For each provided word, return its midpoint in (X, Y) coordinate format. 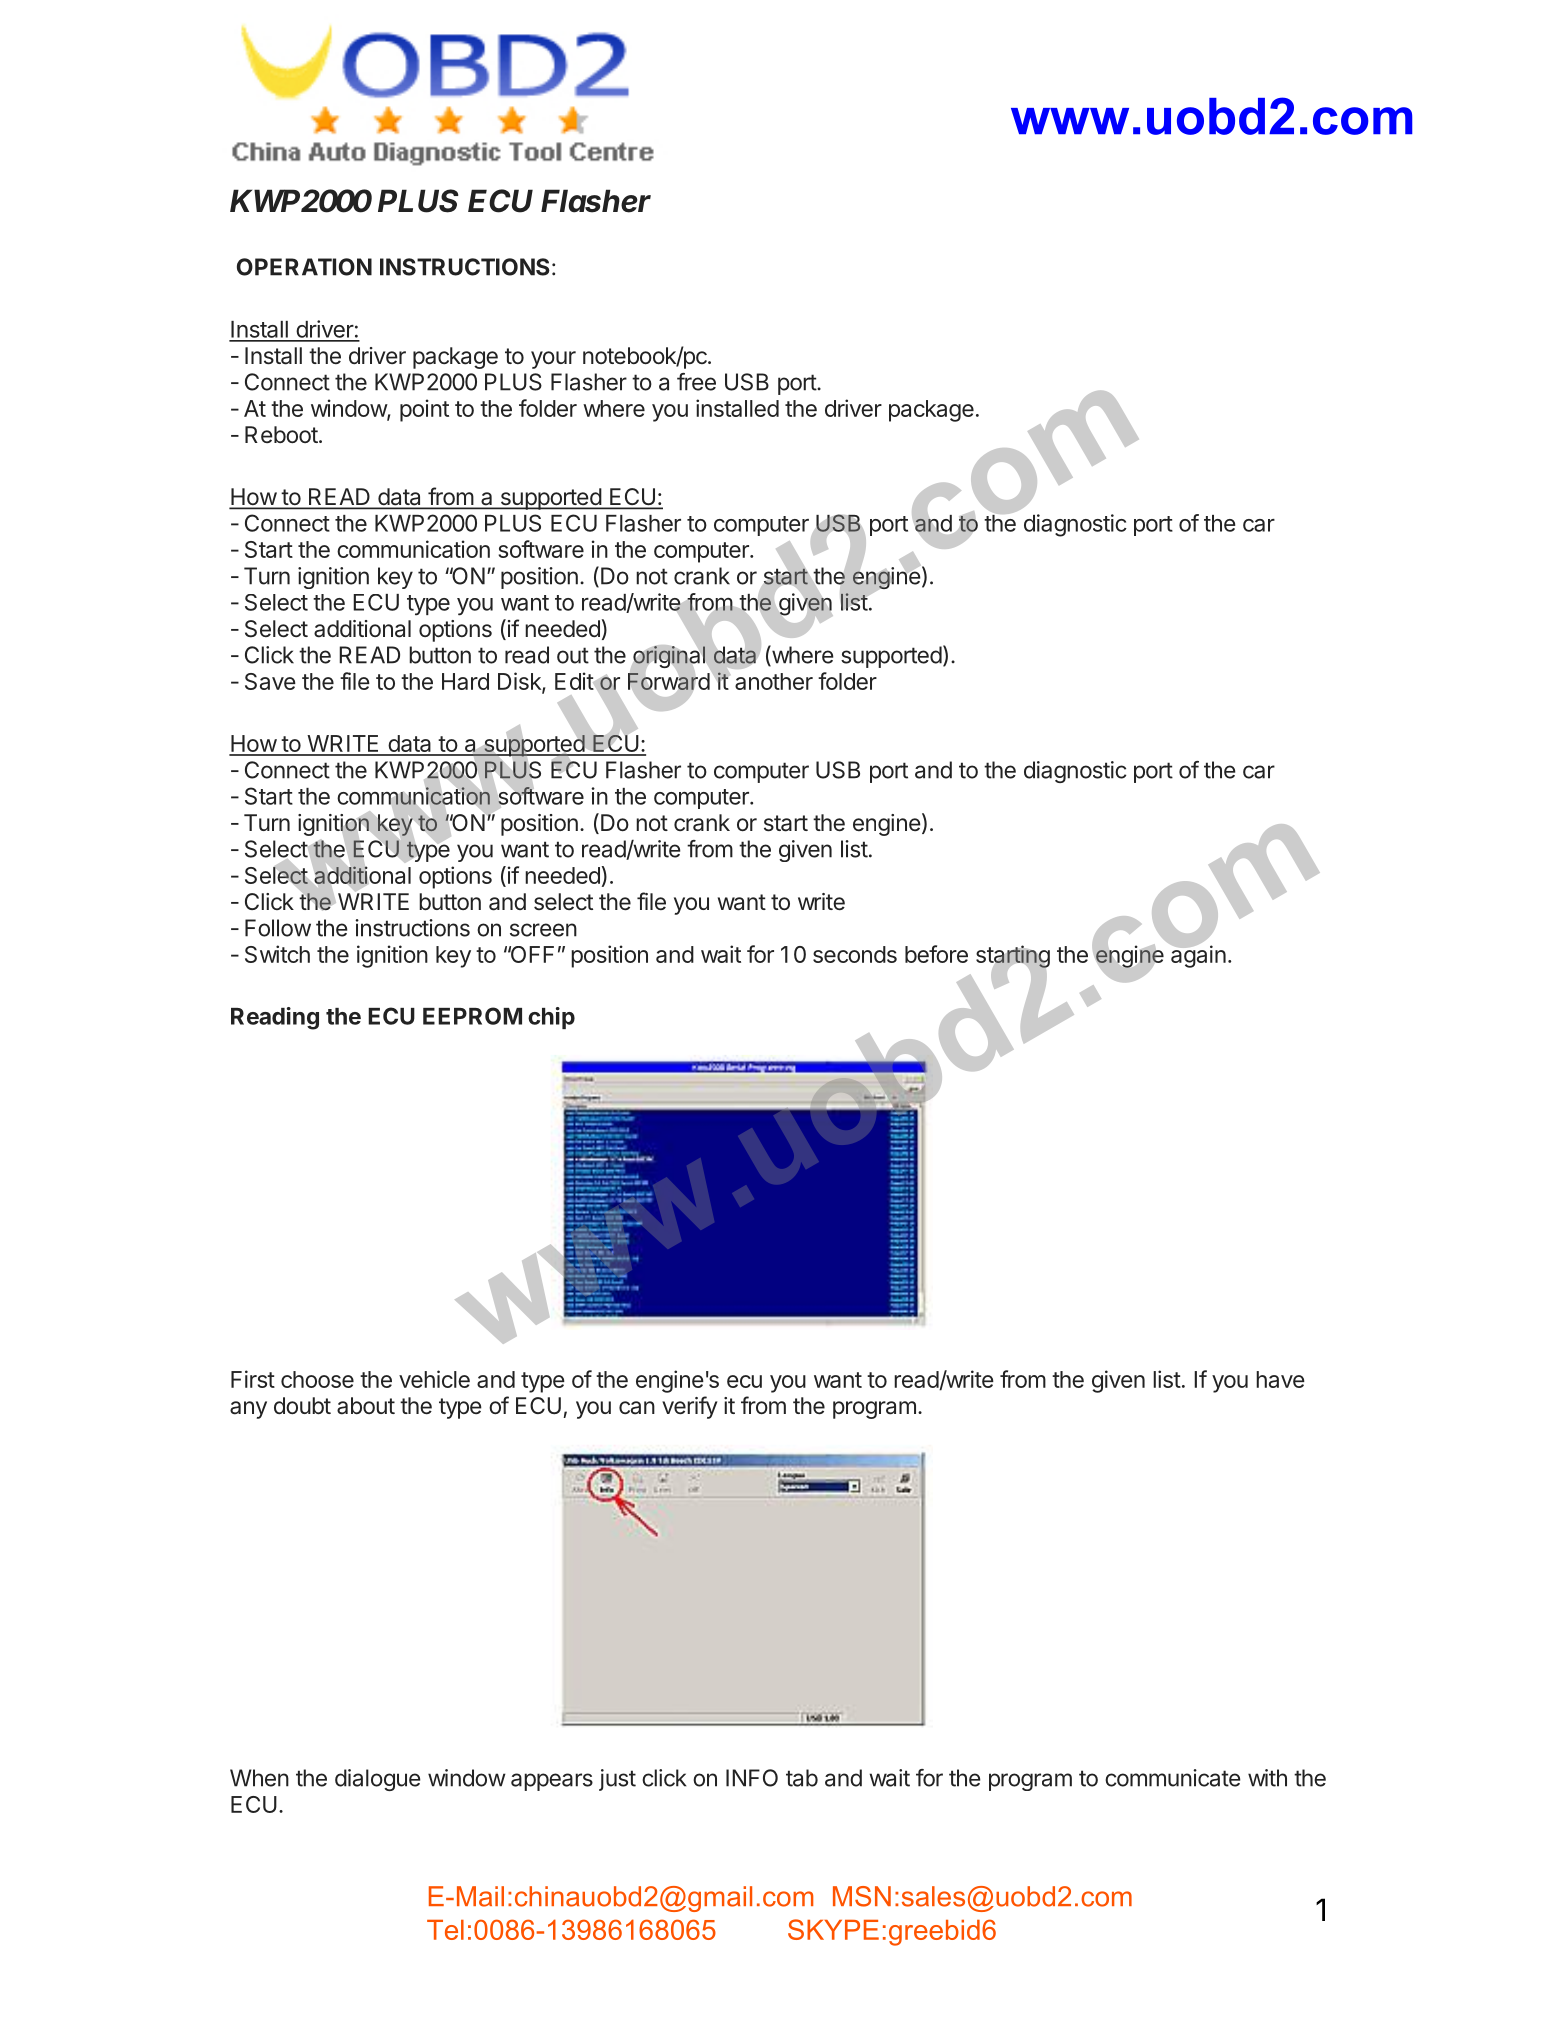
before (936, 954)
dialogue (378, 1780)
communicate (1173, 1778)
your (553, 360)
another (774, 681)
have (1280, 1379)
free (696, 382)
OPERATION (304, 267)
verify (690, 1407)
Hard (465, 681)
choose (317, 1379)
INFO (752, 1778)
